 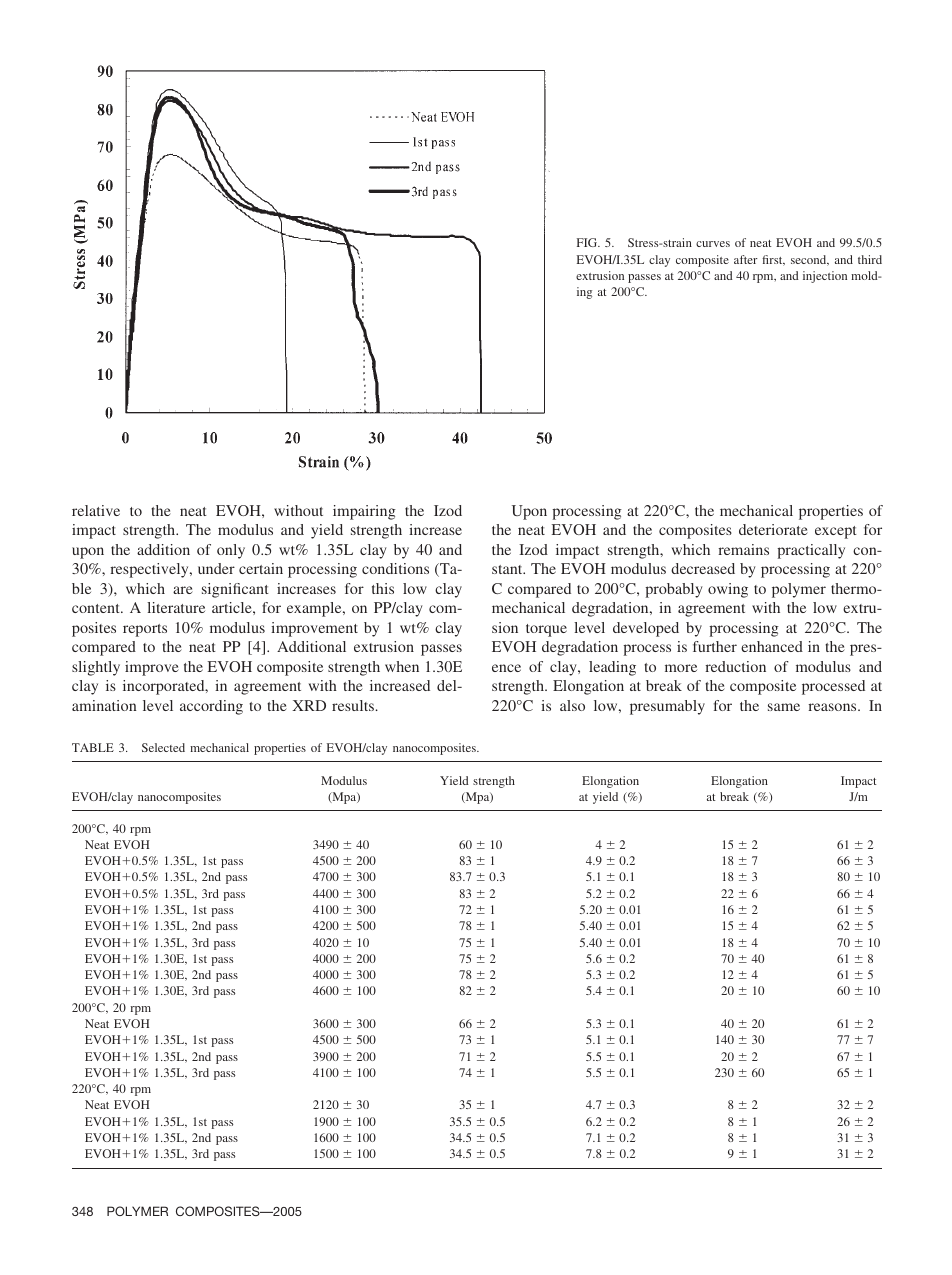 What do you see at coordinates (364, 512) in the screenshot?
I see `impairing` at bounding box center [364, 512].
